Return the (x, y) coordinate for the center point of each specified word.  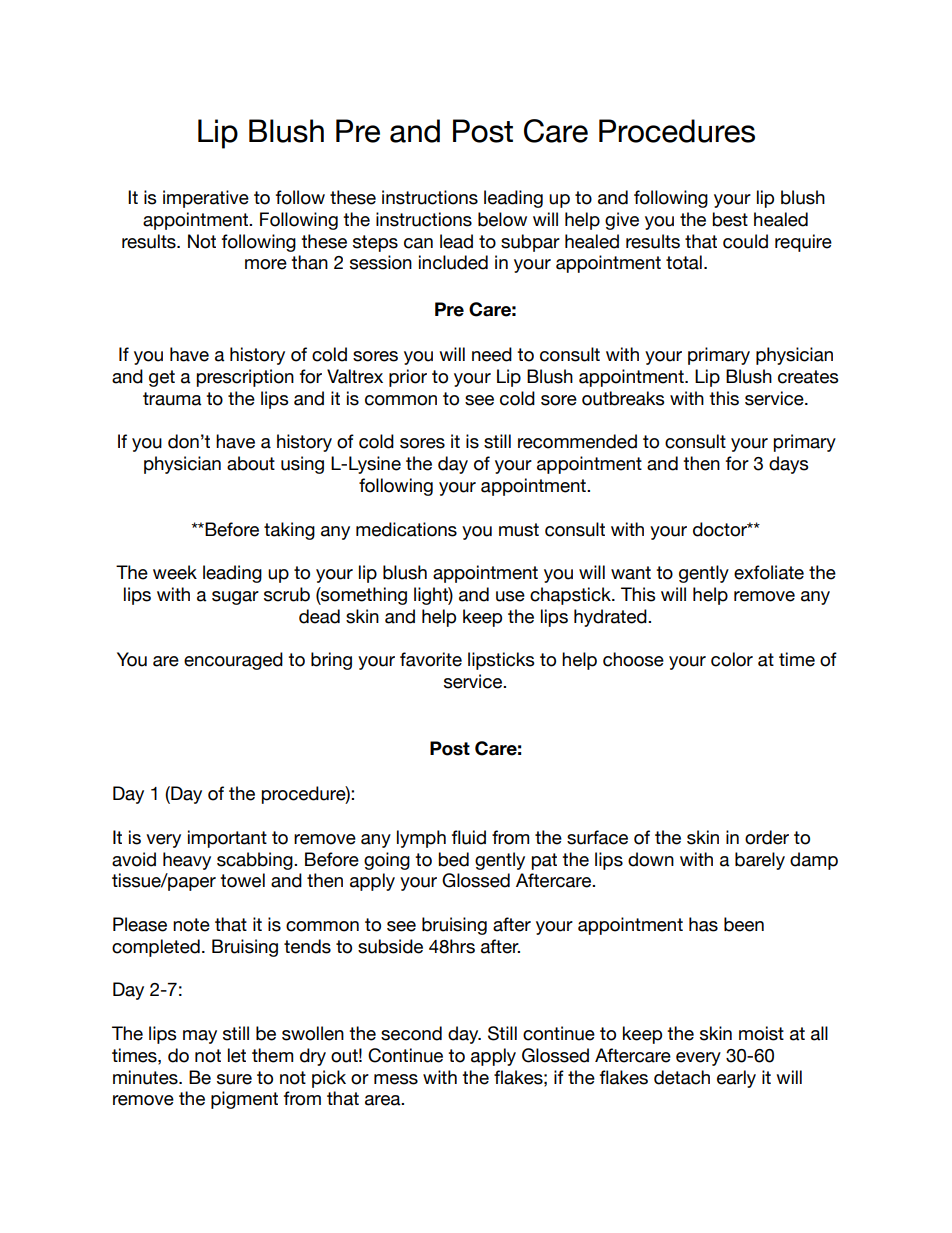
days (788, 465)
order (767, 837)
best (730, 219)
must (519, 530)
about (251, 463)
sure (234, 1079)
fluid (469, 837)
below (502, 219)
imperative (206, 199)
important (227, 839)
